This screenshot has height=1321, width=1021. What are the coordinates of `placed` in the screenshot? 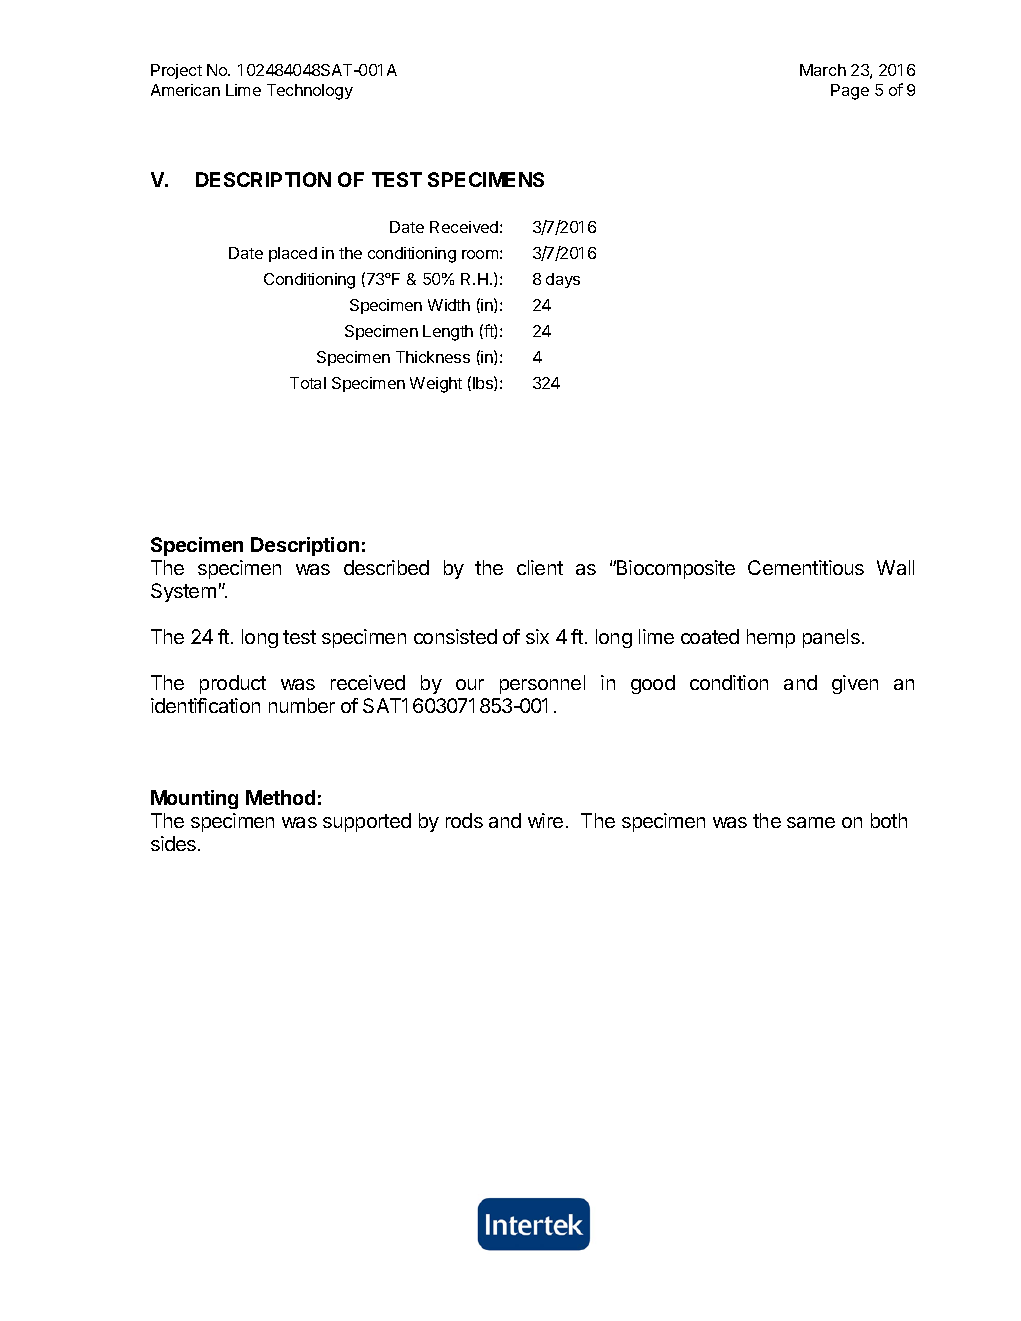 It's located at (293, 254).
